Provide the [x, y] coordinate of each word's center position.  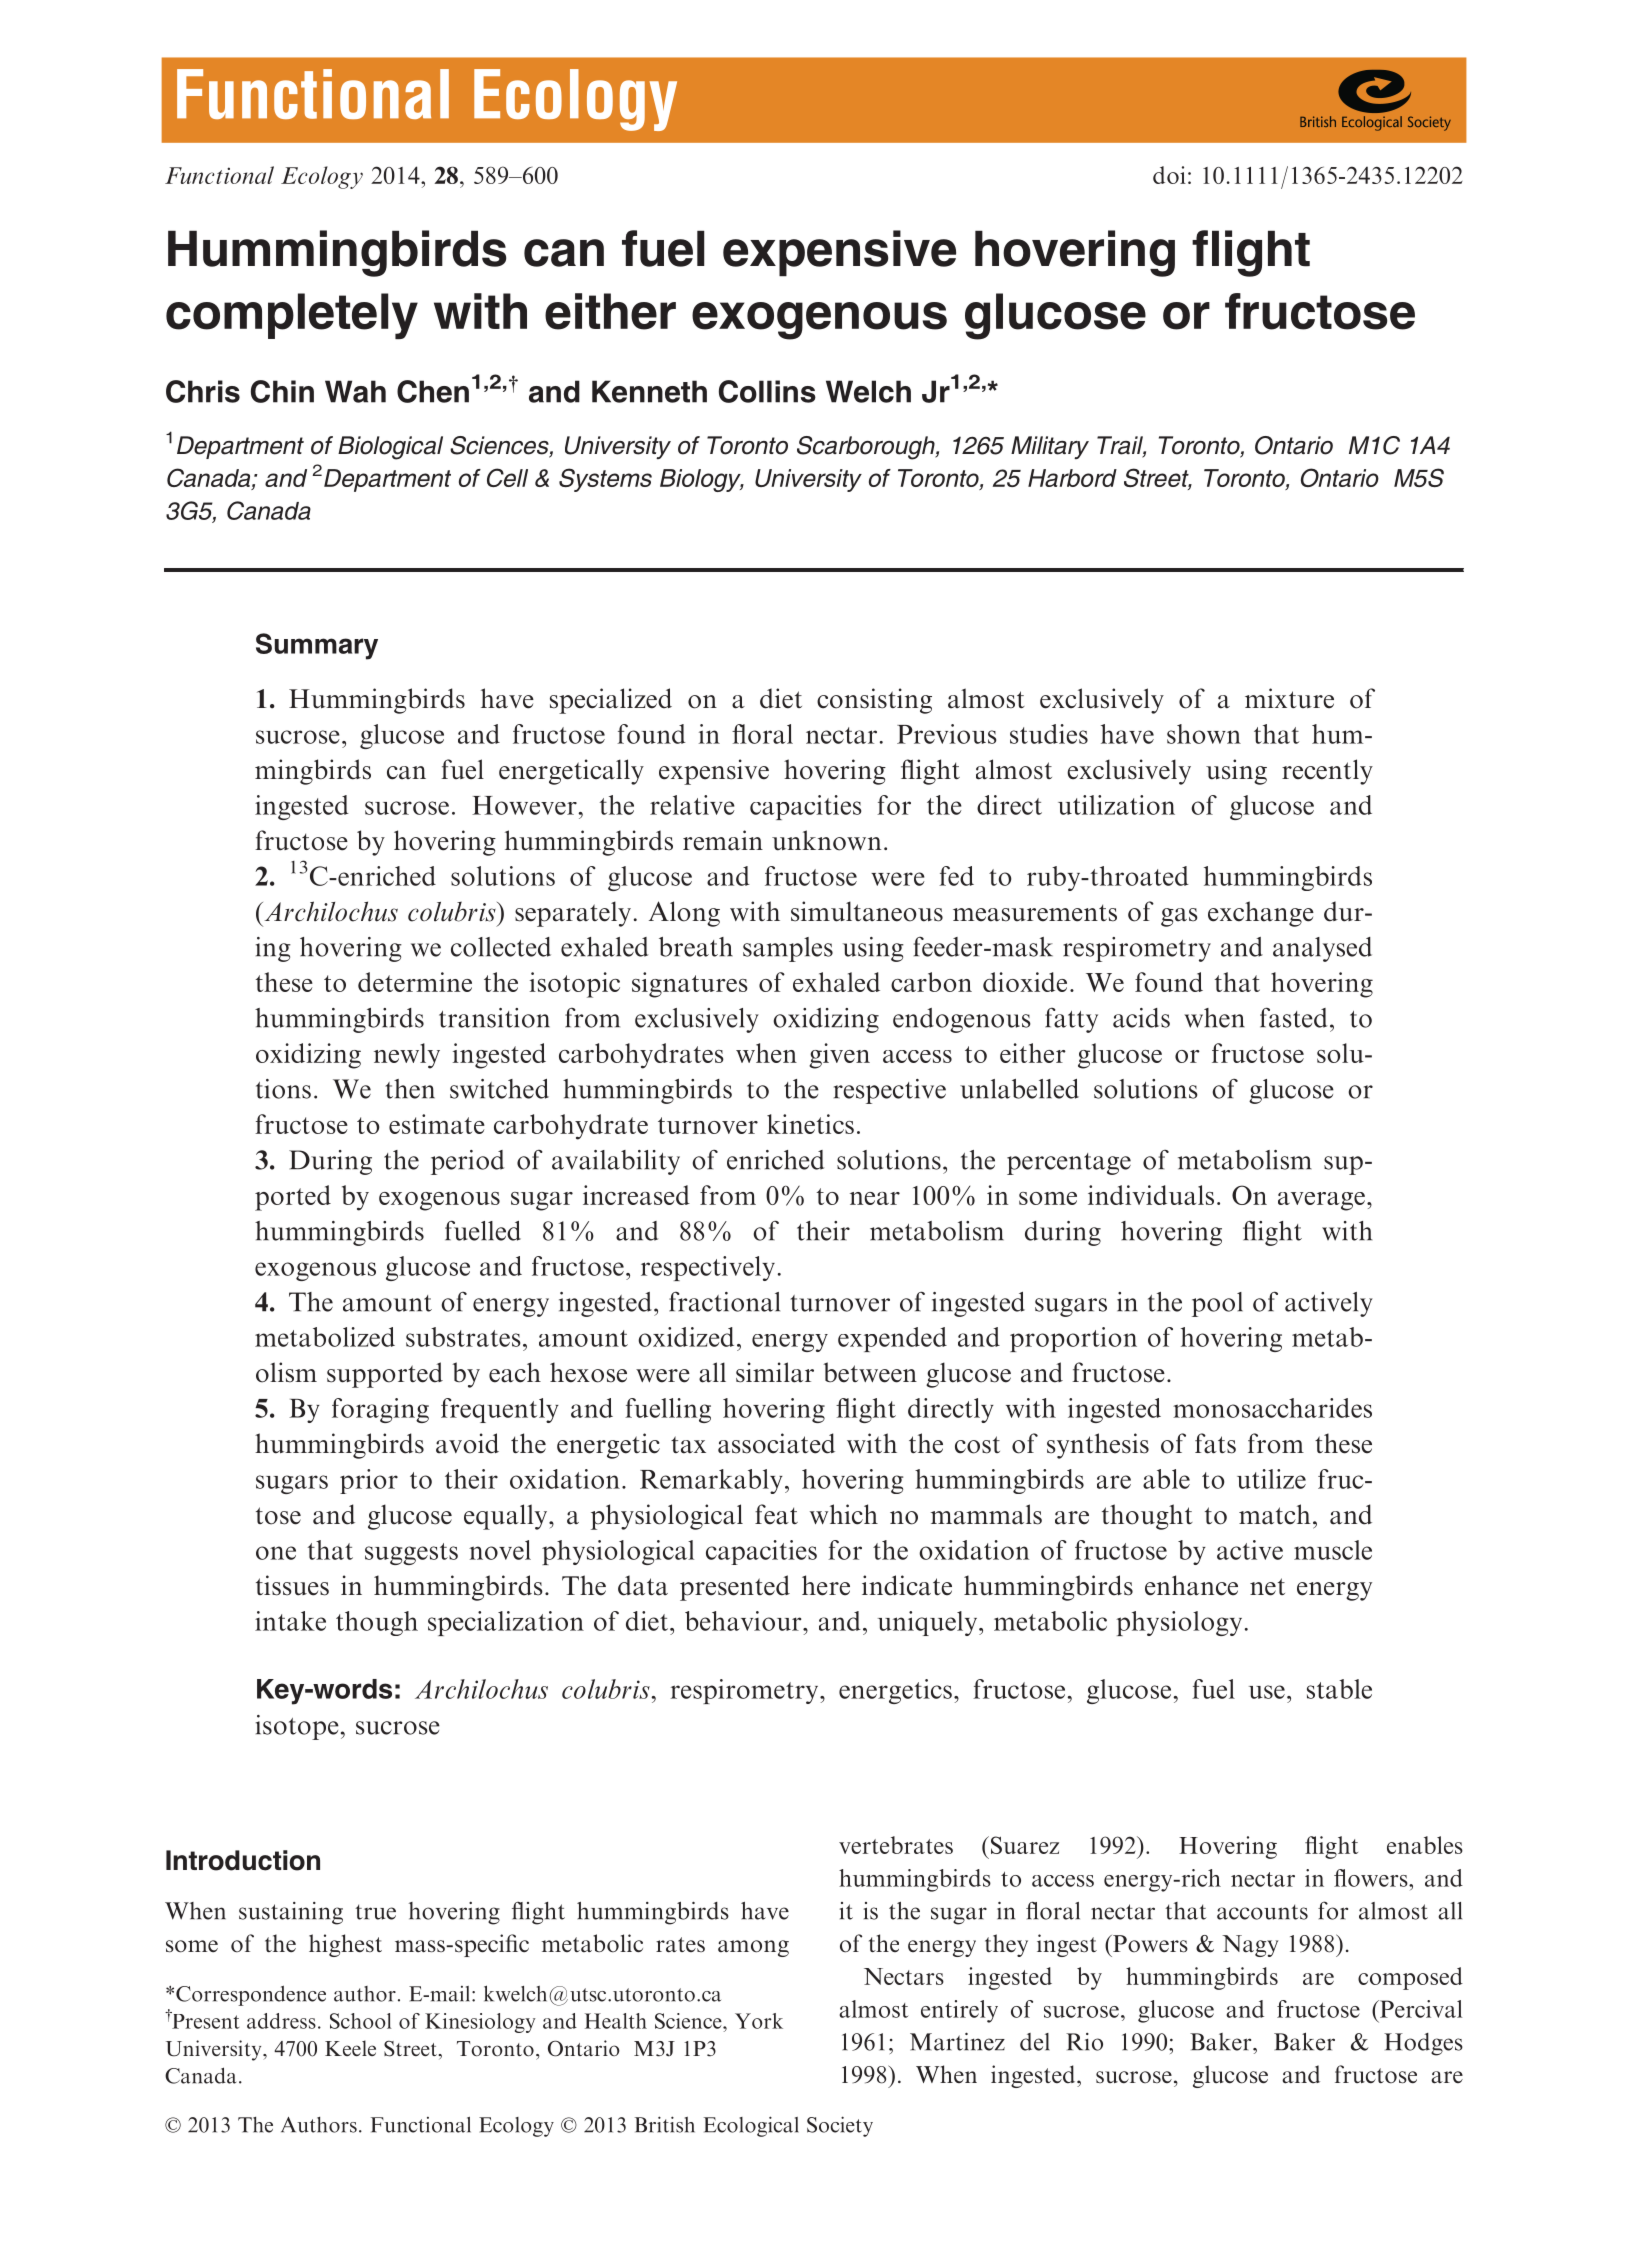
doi [1169, 175]
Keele [350, 2048]
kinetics [810, 1124]
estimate [437, 1124]
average [1321, 1201]
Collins [767, 391]
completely [292, 316]
